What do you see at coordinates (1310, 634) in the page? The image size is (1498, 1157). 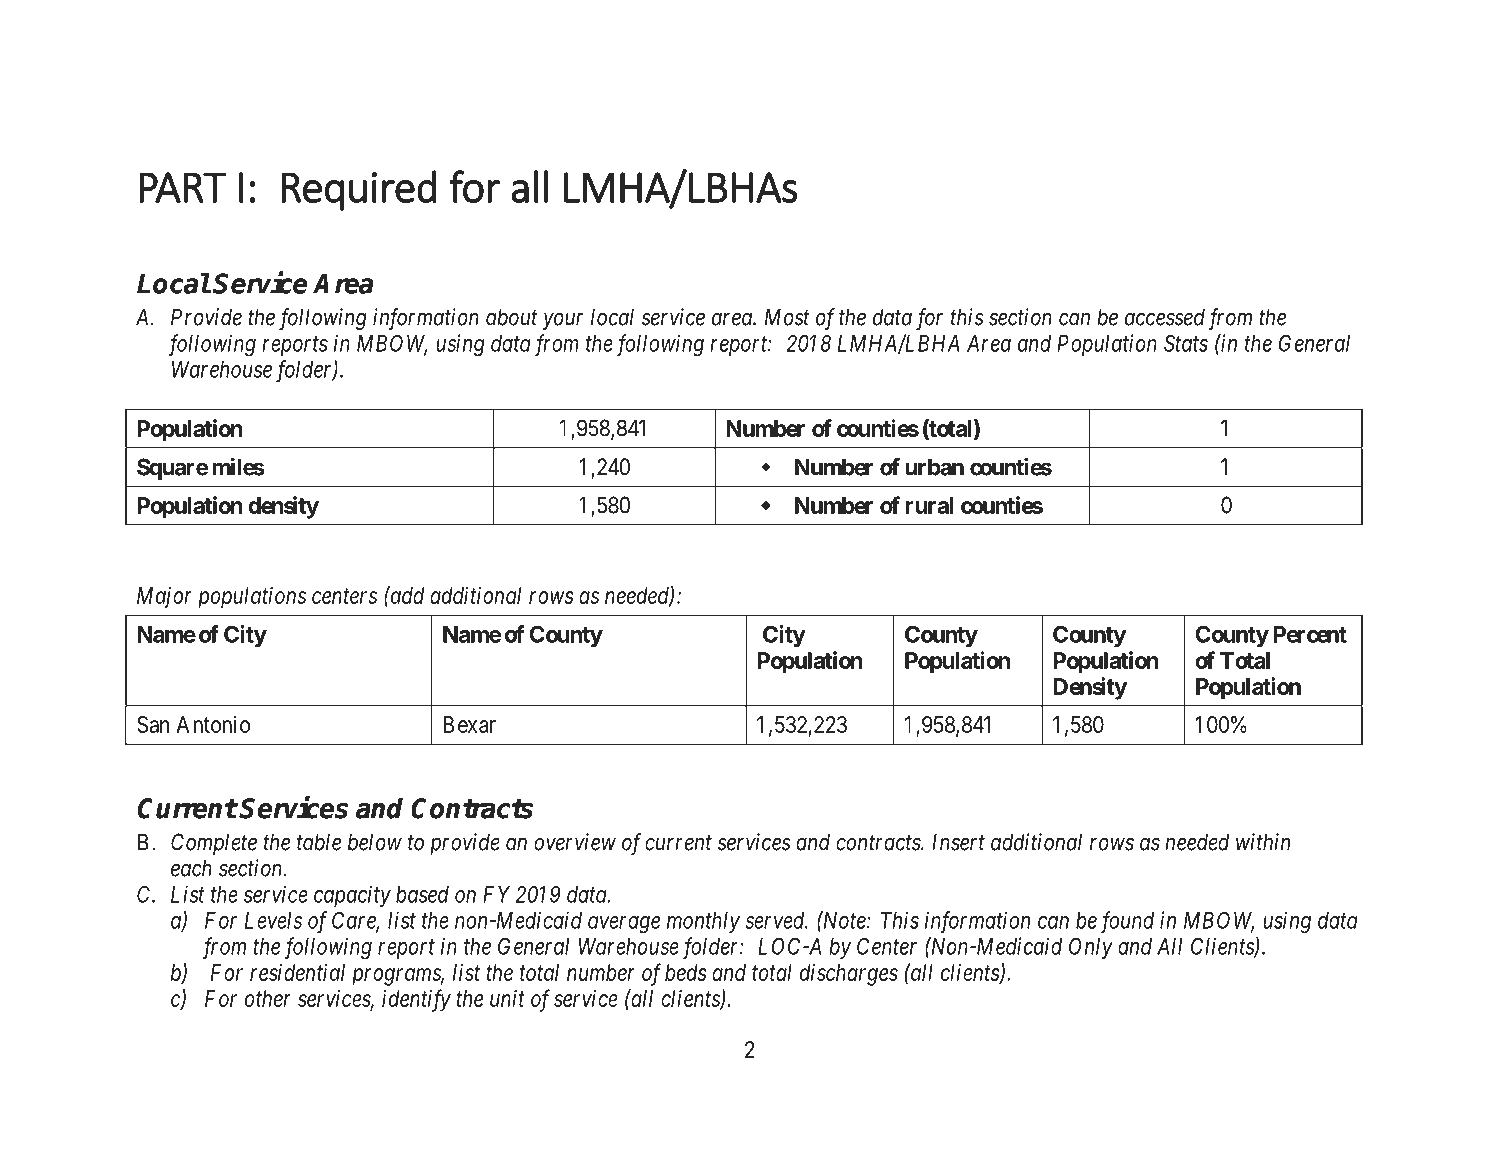 I see `Percent` at bounding box center [1310, 634].
